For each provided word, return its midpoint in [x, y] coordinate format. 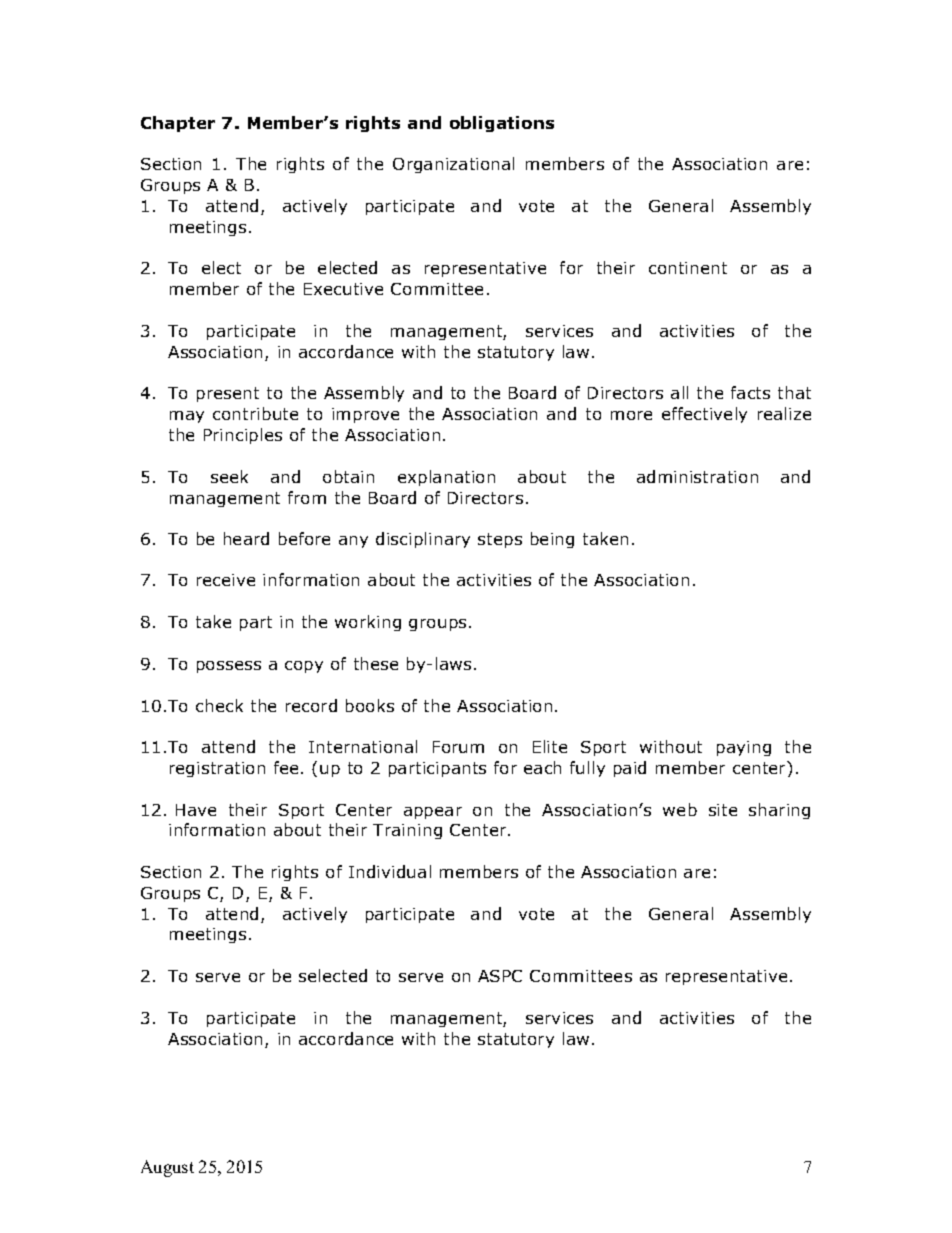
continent [688, 268]
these [376, 663]
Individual [390, 871]
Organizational [453, 165]
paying [744, 748]
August [167, 1168]
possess [229, 667]
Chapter [178, 124]
